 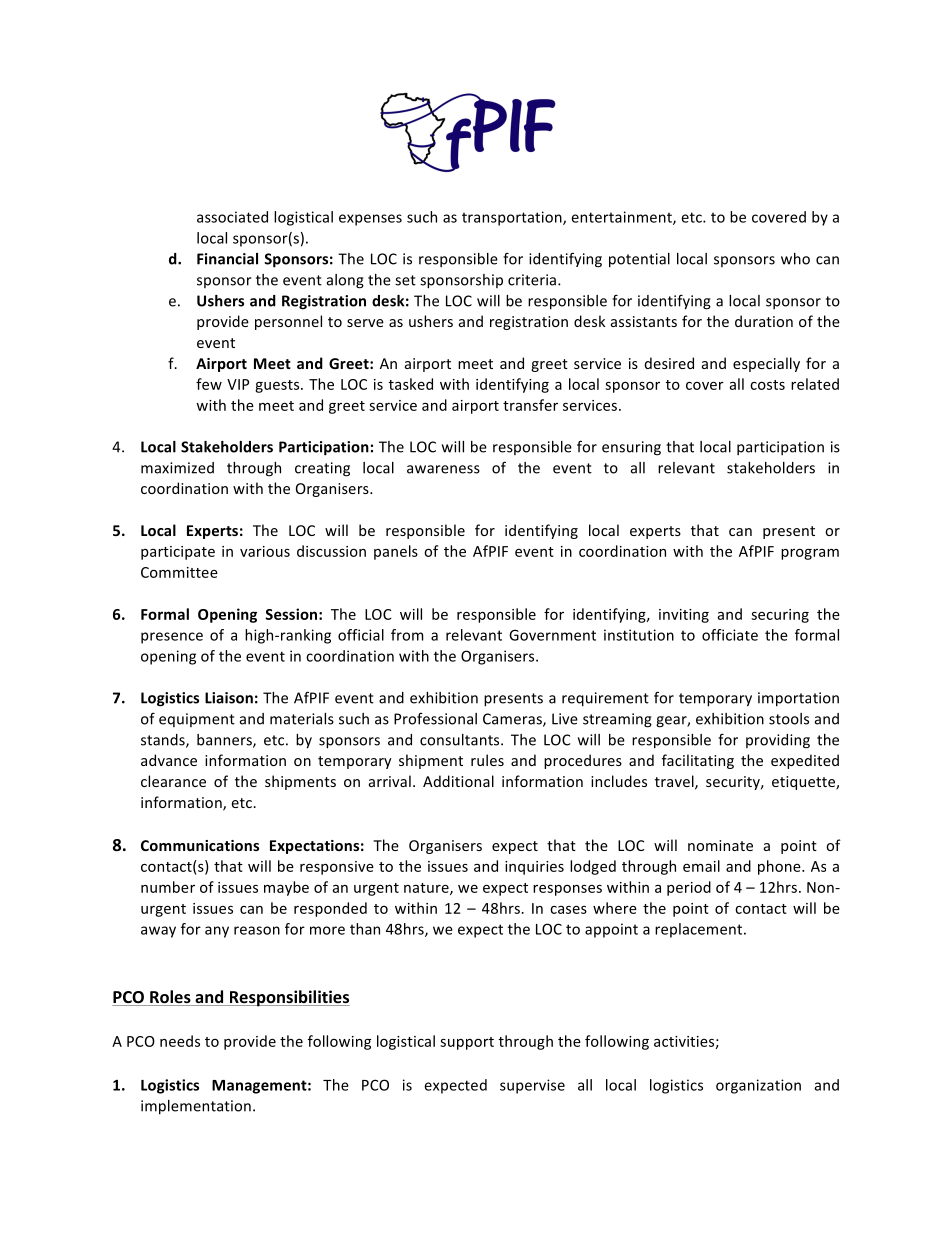 What do you see at coordinates (795, 259) in the document?
I see `who` at bounding box center [795, 259].
